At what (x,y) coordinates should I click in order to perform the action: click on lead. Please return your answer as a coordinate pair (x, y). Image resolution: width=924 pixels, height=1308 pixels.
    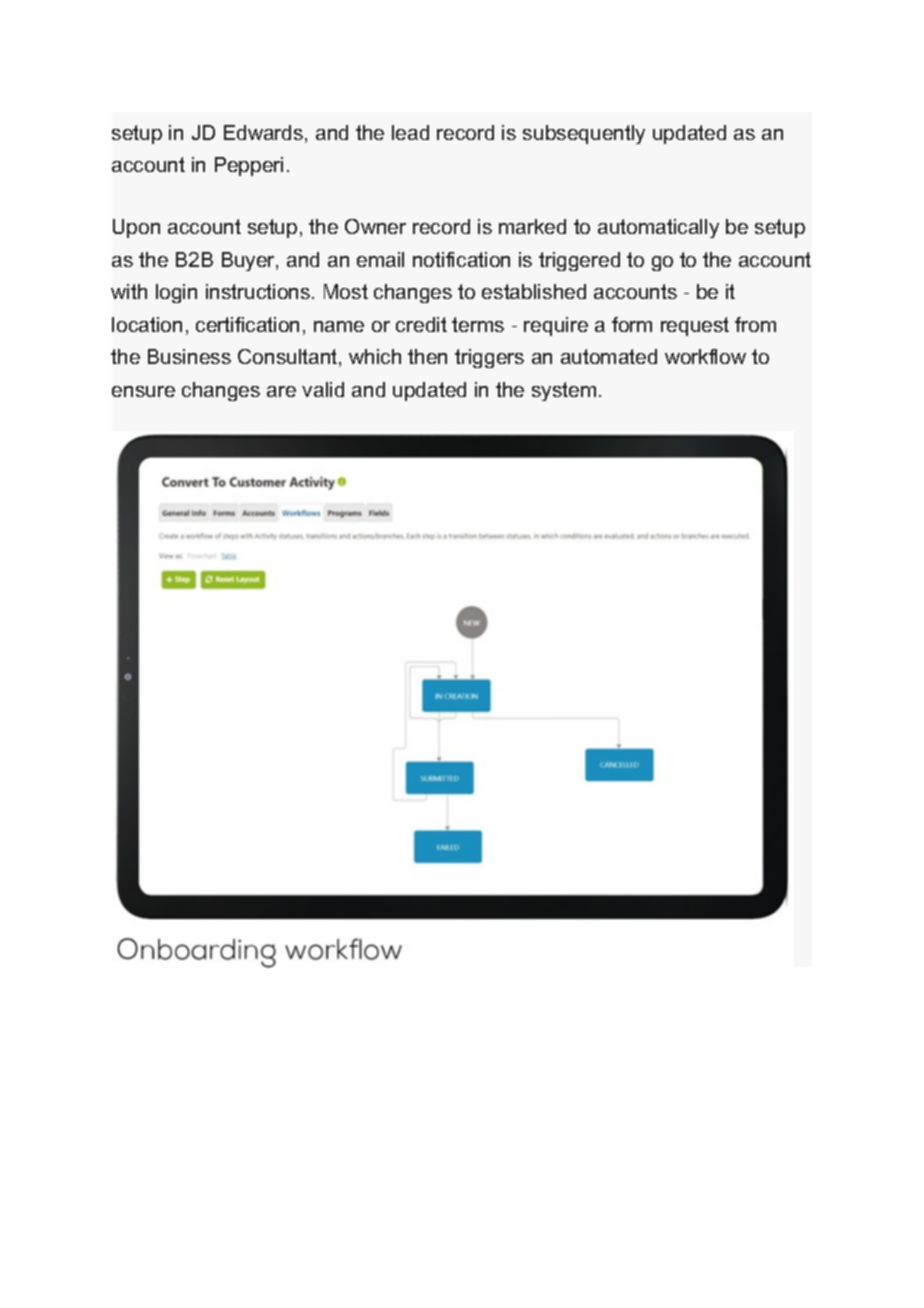
    Looking at the image, I should click on (410, 132).
